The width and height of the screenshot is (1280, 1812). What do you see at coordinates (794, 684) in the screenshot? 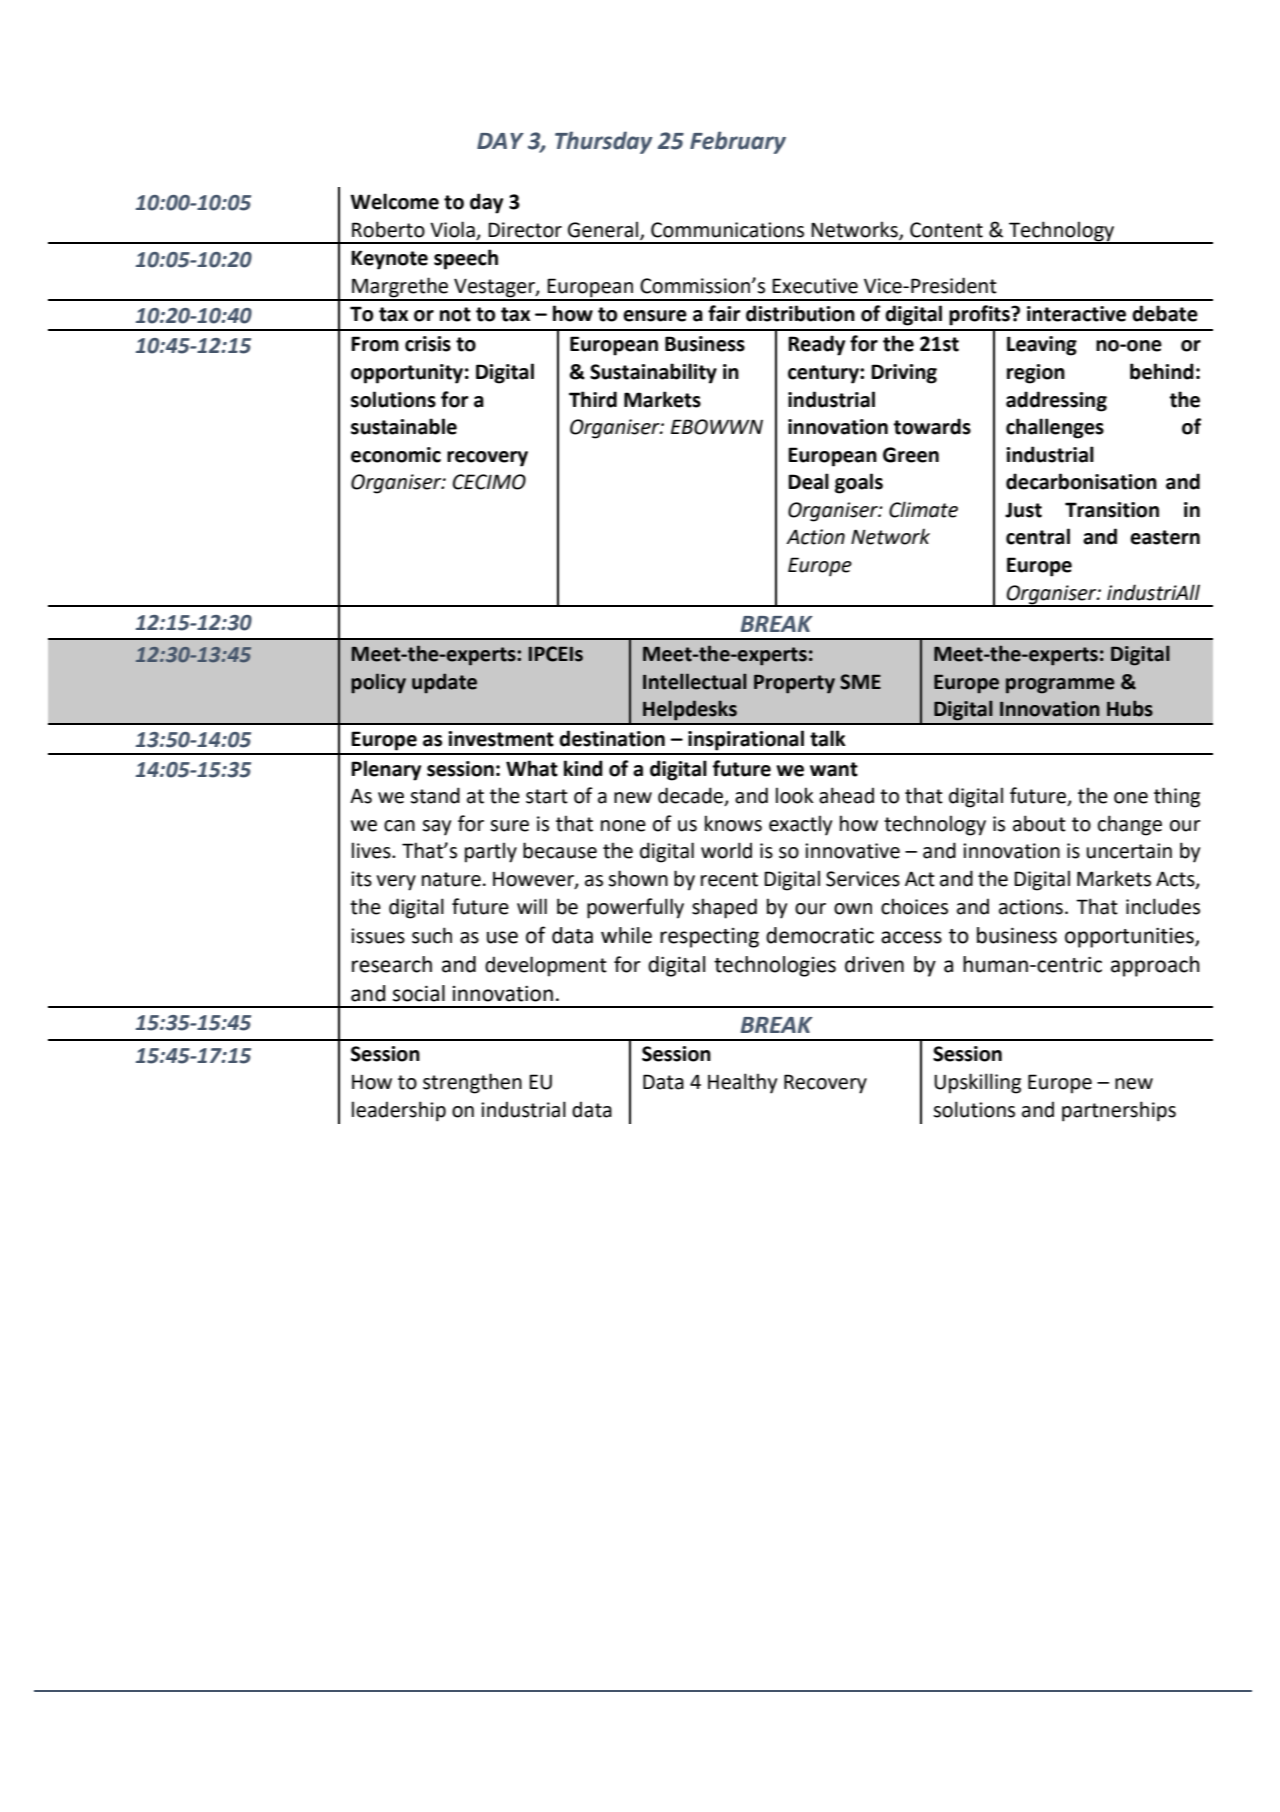
I see `Property` at bounding box center [794, 684].
